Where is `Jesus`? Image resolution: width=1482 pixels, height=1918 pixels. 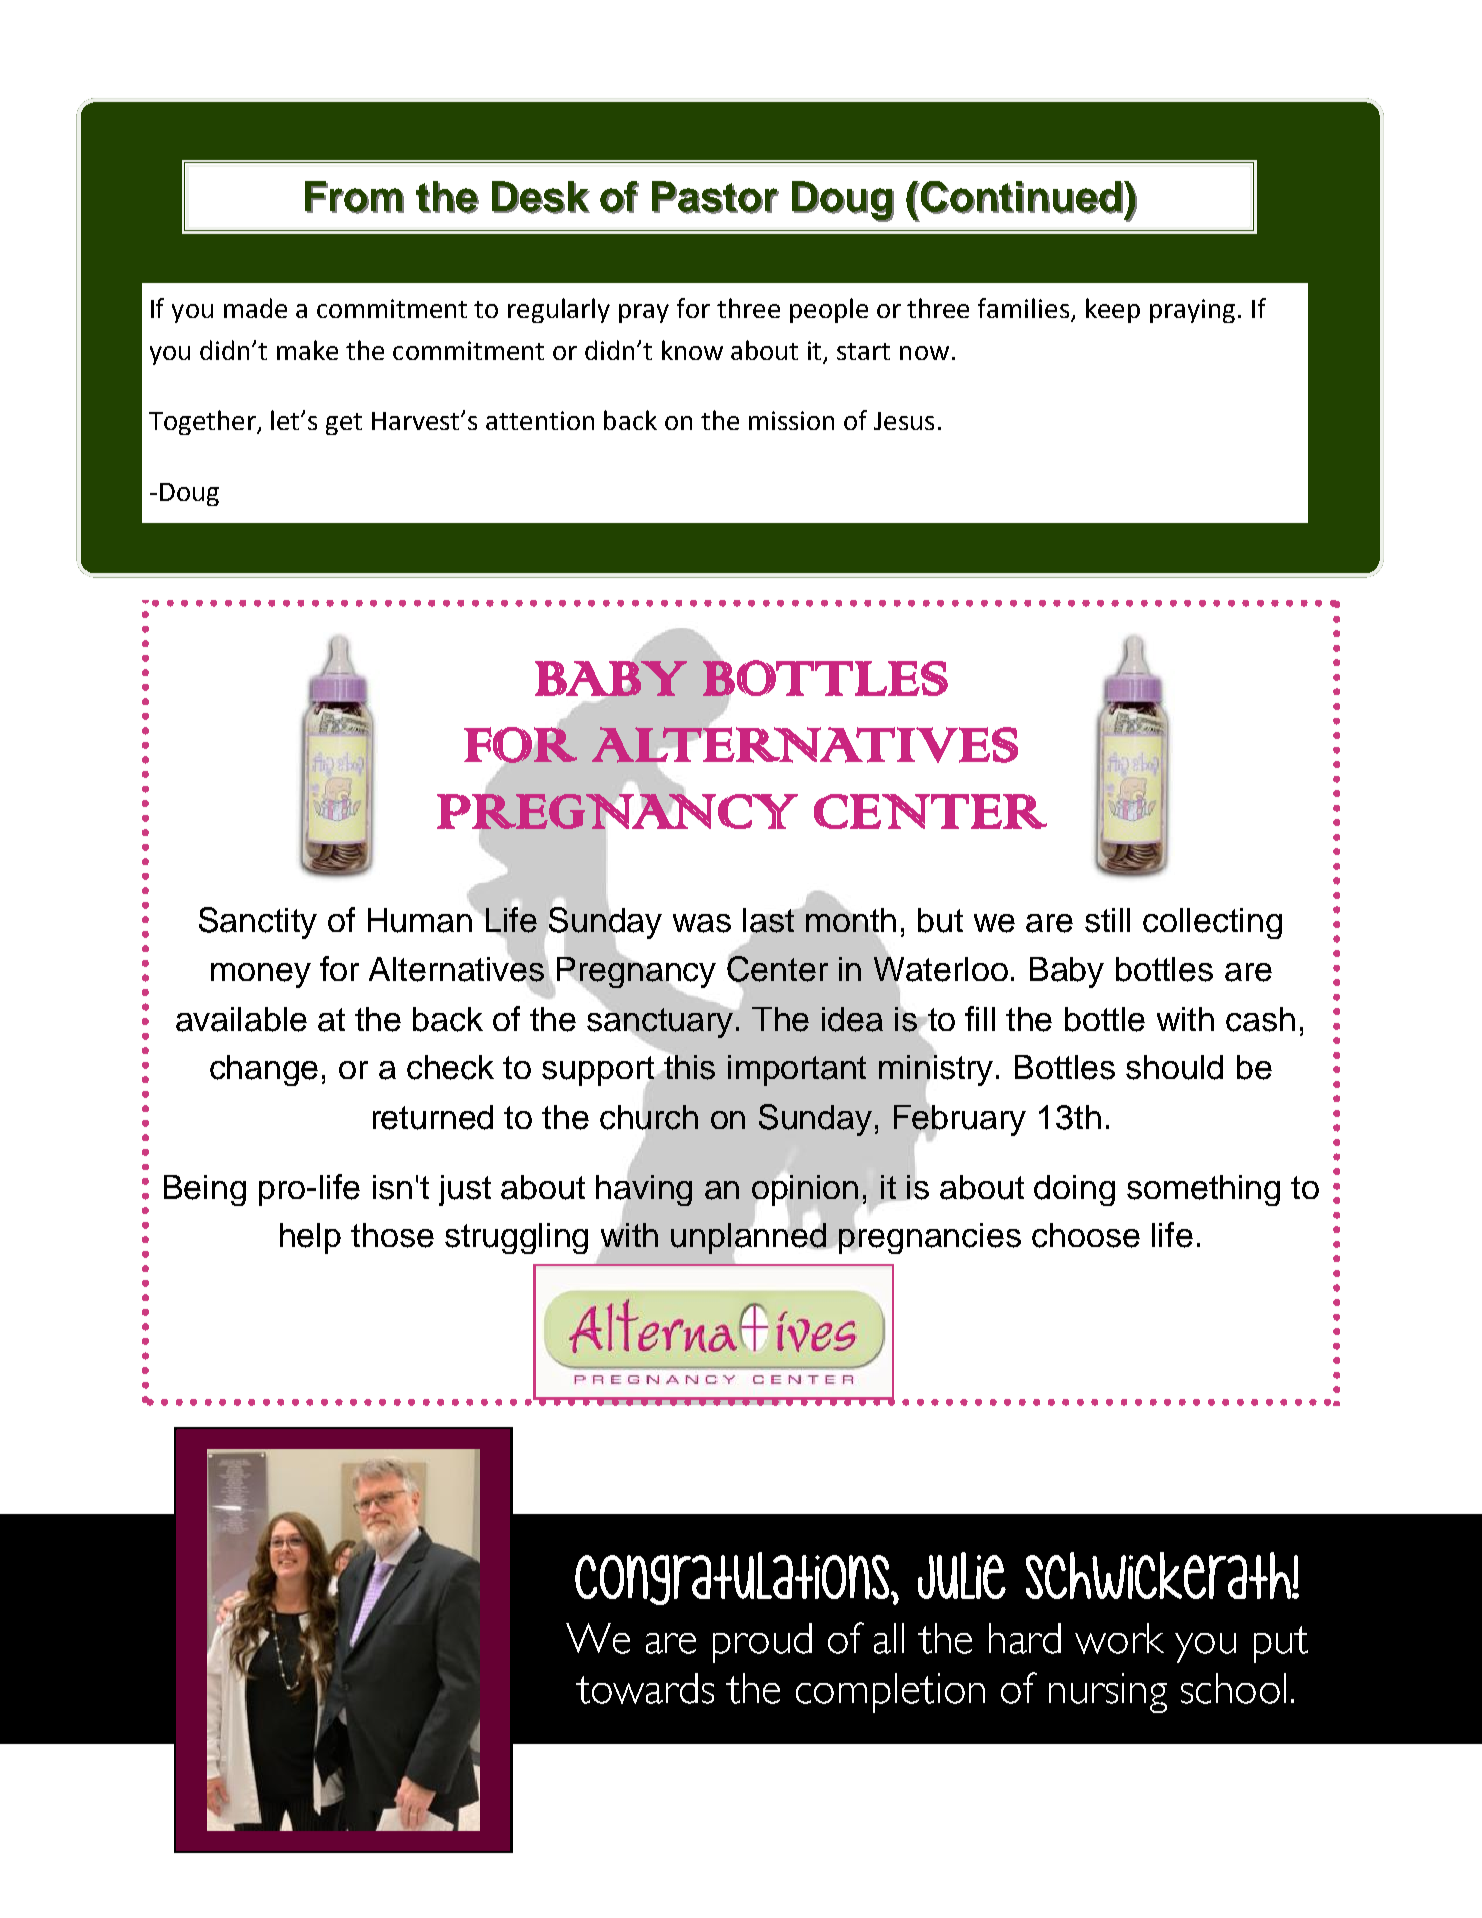 Jesus is located at coordinates (904, 421).
